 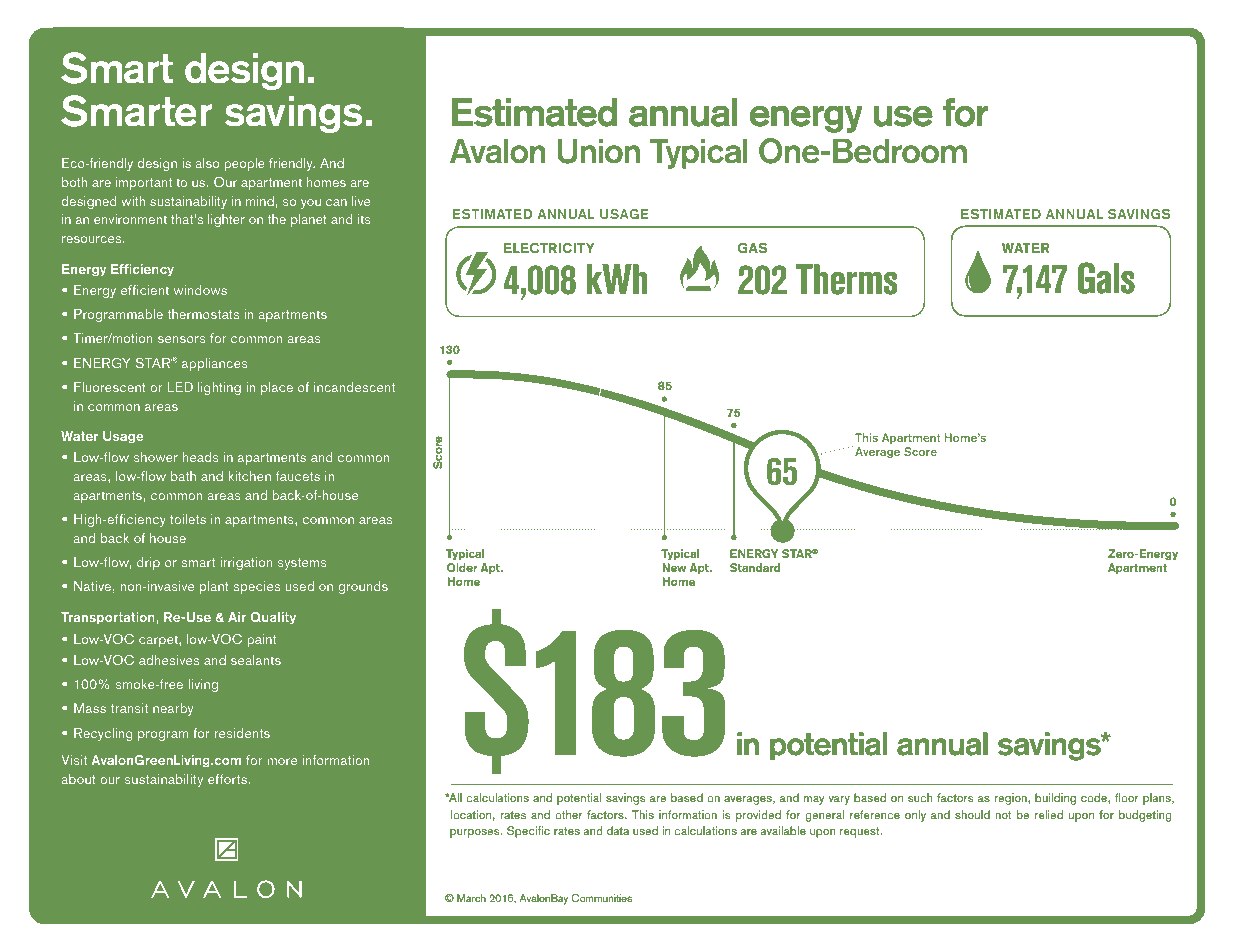 What do you see at coordinates (752, 248) in the screenshot?
I see `GAS` at bounding box center [752, 248].
